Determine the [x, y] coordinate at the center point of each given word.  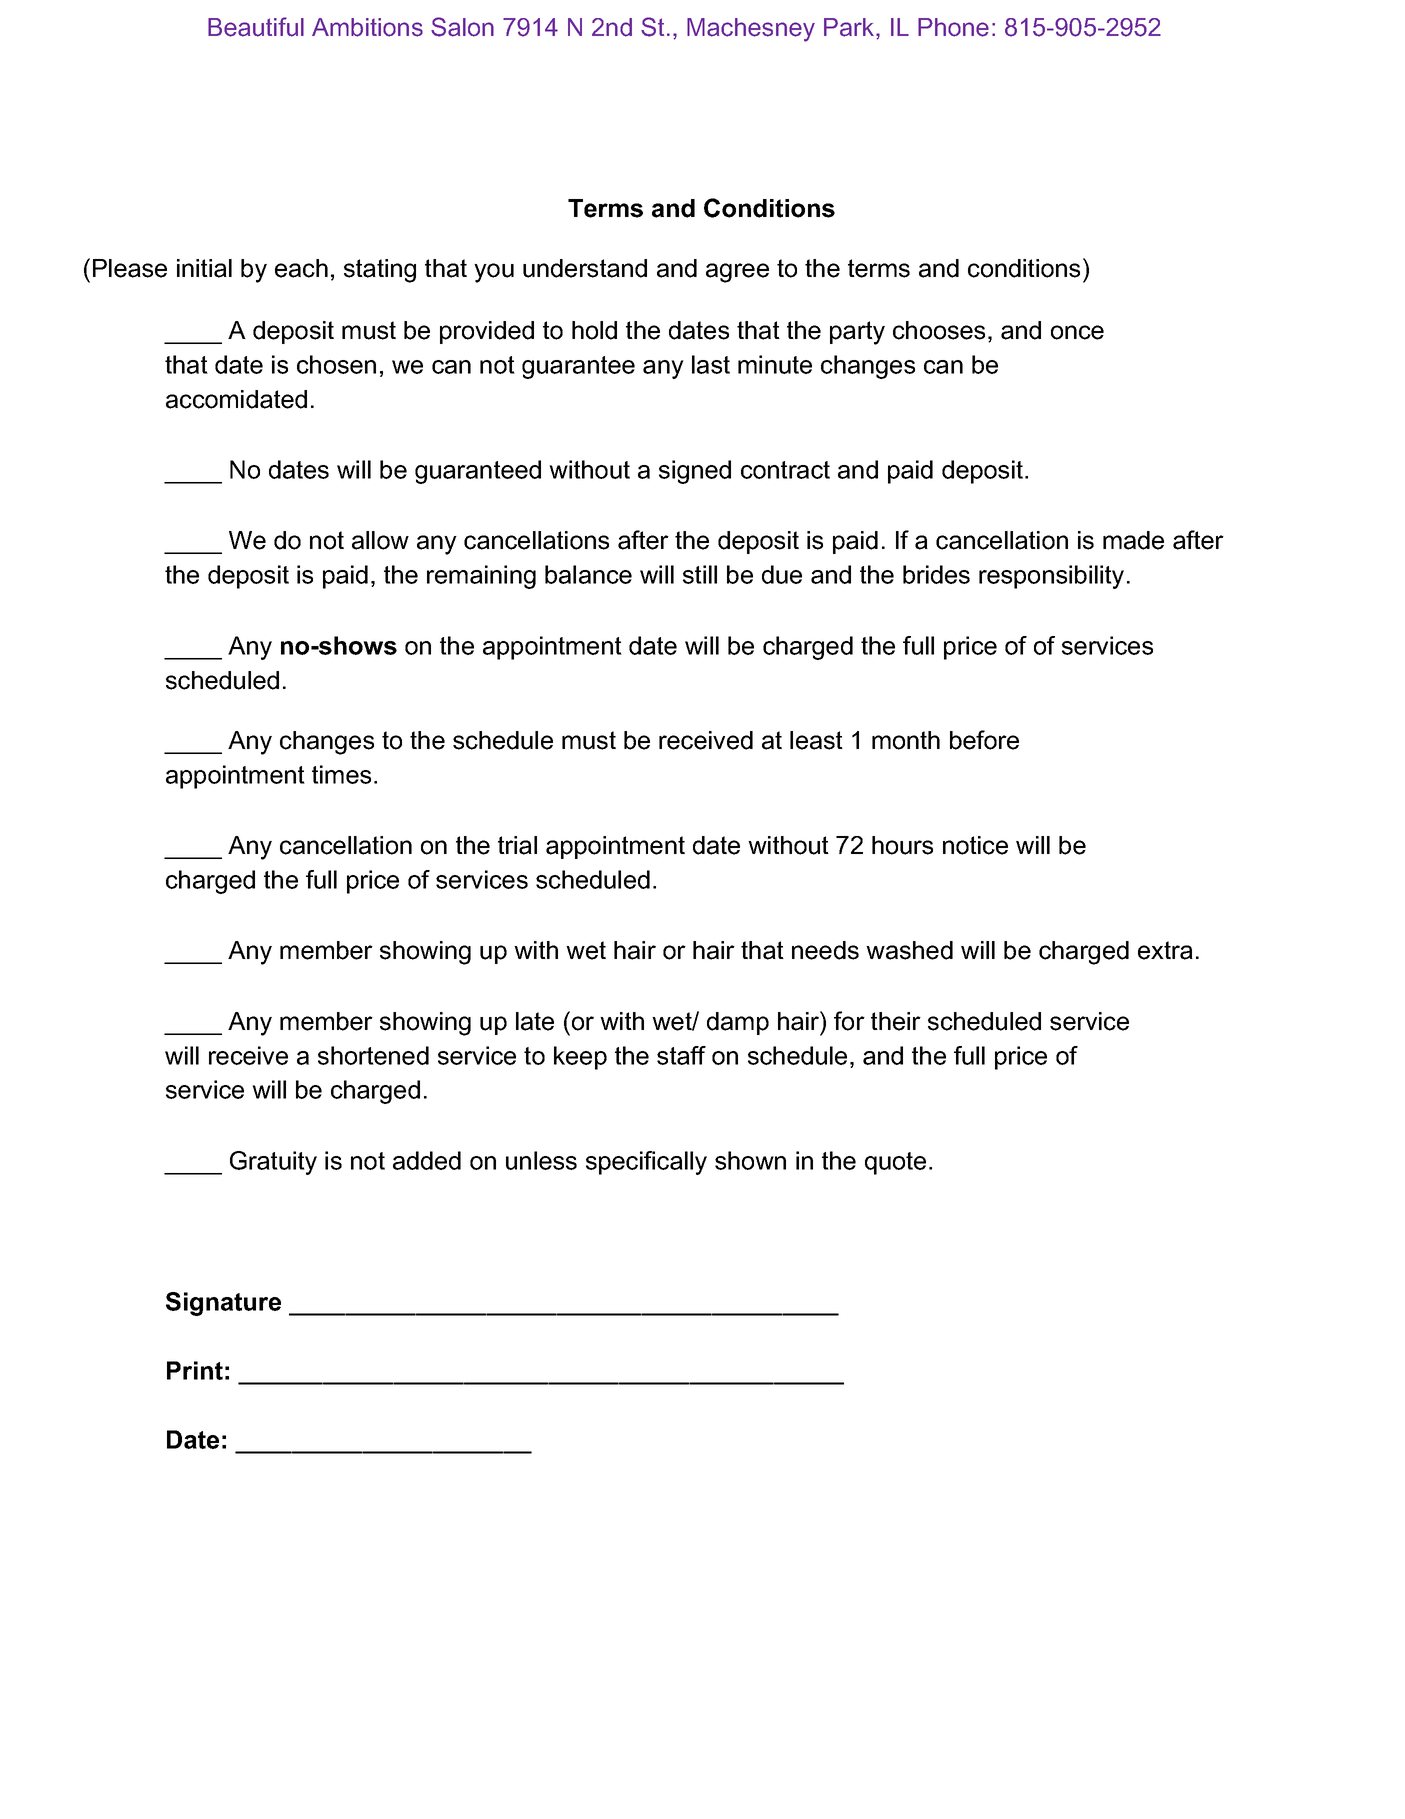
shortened [373, 1055]
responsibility [1051, 577]
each [301, 268]
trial [517, 845]
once [1077, 332]
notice [975, 845]
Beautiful [256, 27]
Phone [953, 27]
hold [594, 330]
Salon [462, 27]
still [700, 574]
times [341, 774]
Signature [223, 1304]
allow [380, 540]
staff [681, 1055]
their [896, 1021]
